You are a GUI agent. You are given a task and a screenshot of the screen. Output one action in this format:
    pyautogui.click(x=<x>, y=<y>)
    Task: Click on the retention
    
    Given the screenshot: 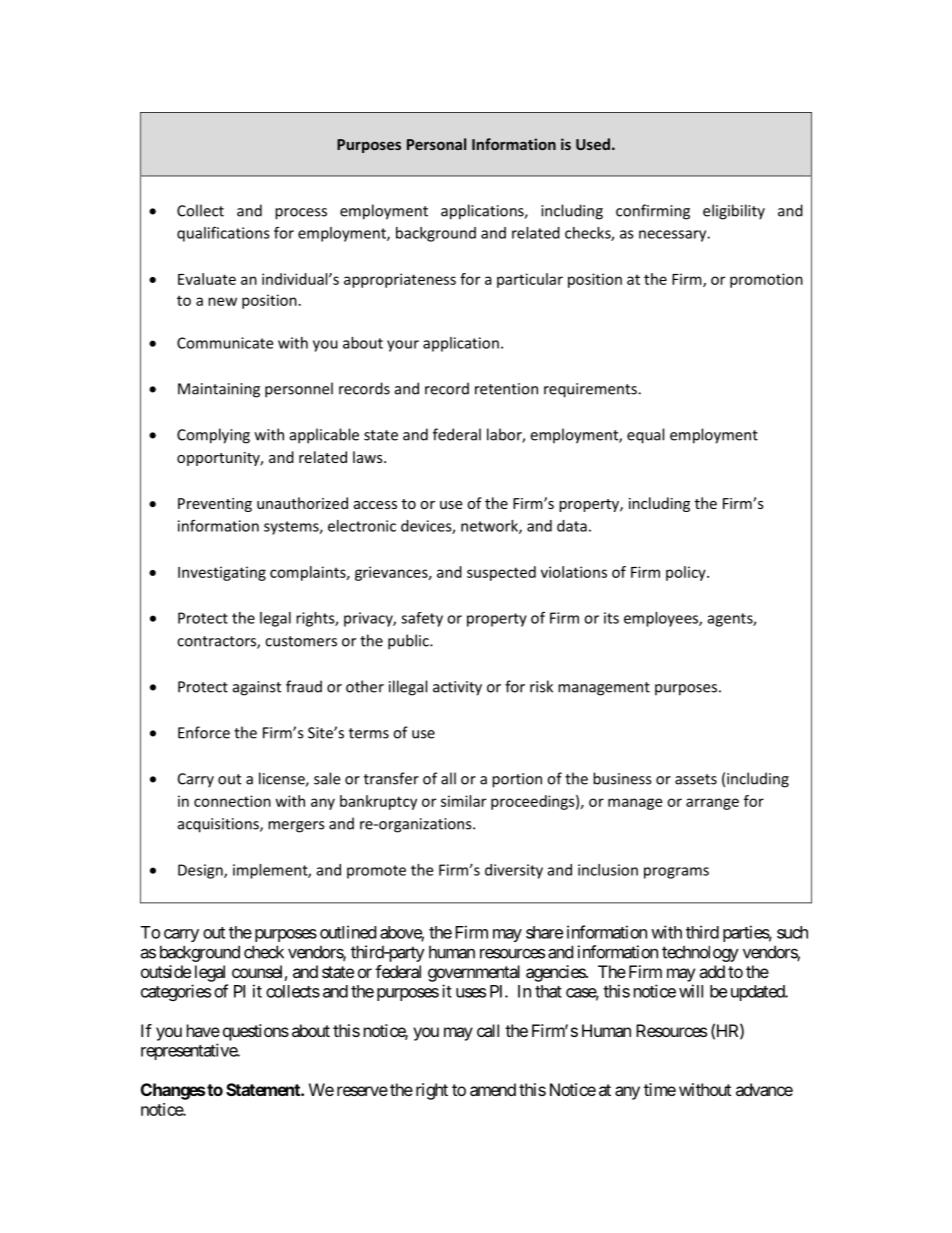 What is the action you would take?
    pyautogui.click(x=506, y=389)
